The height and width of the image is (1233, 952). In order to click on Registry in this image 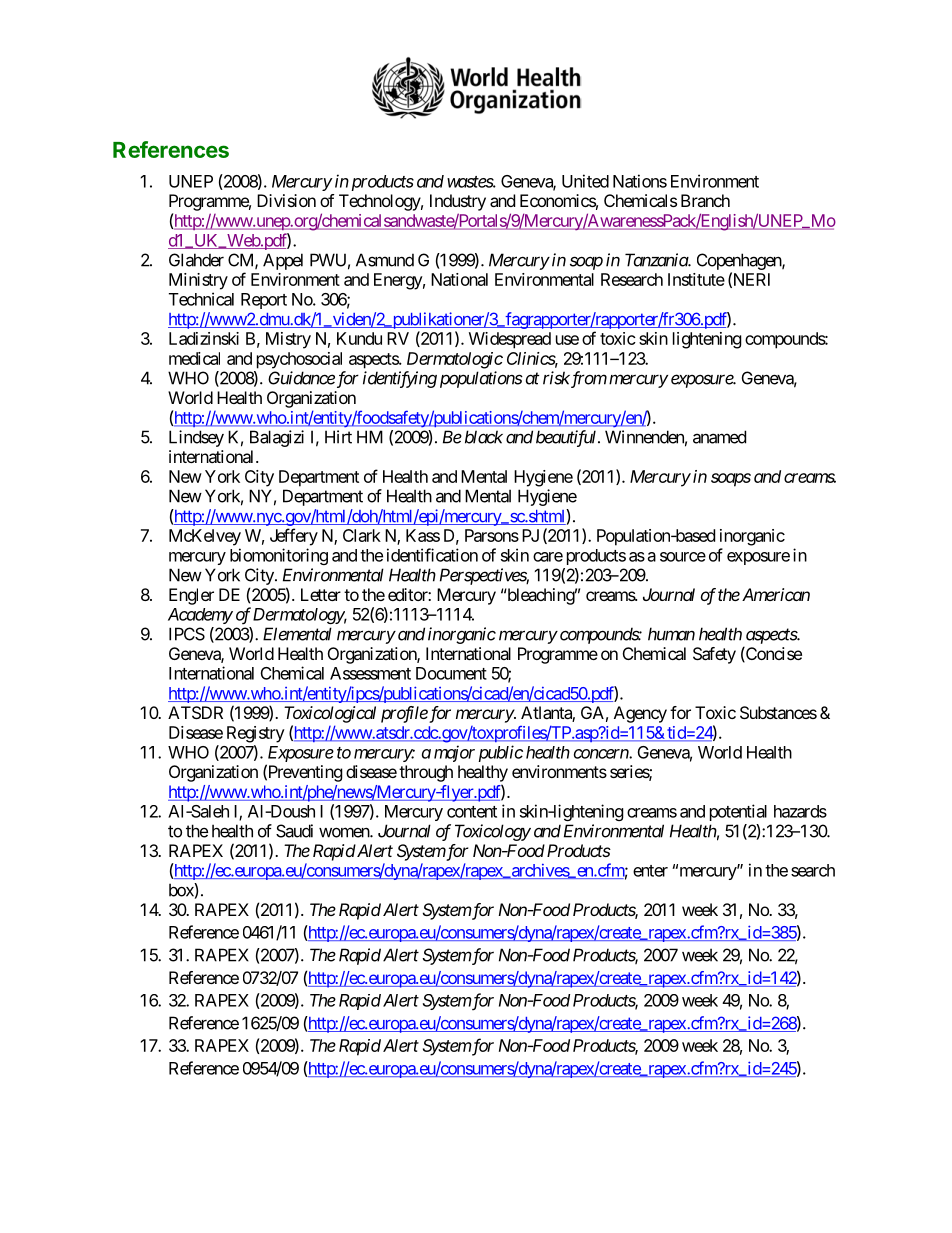, I will do `click(256, 734)`.
